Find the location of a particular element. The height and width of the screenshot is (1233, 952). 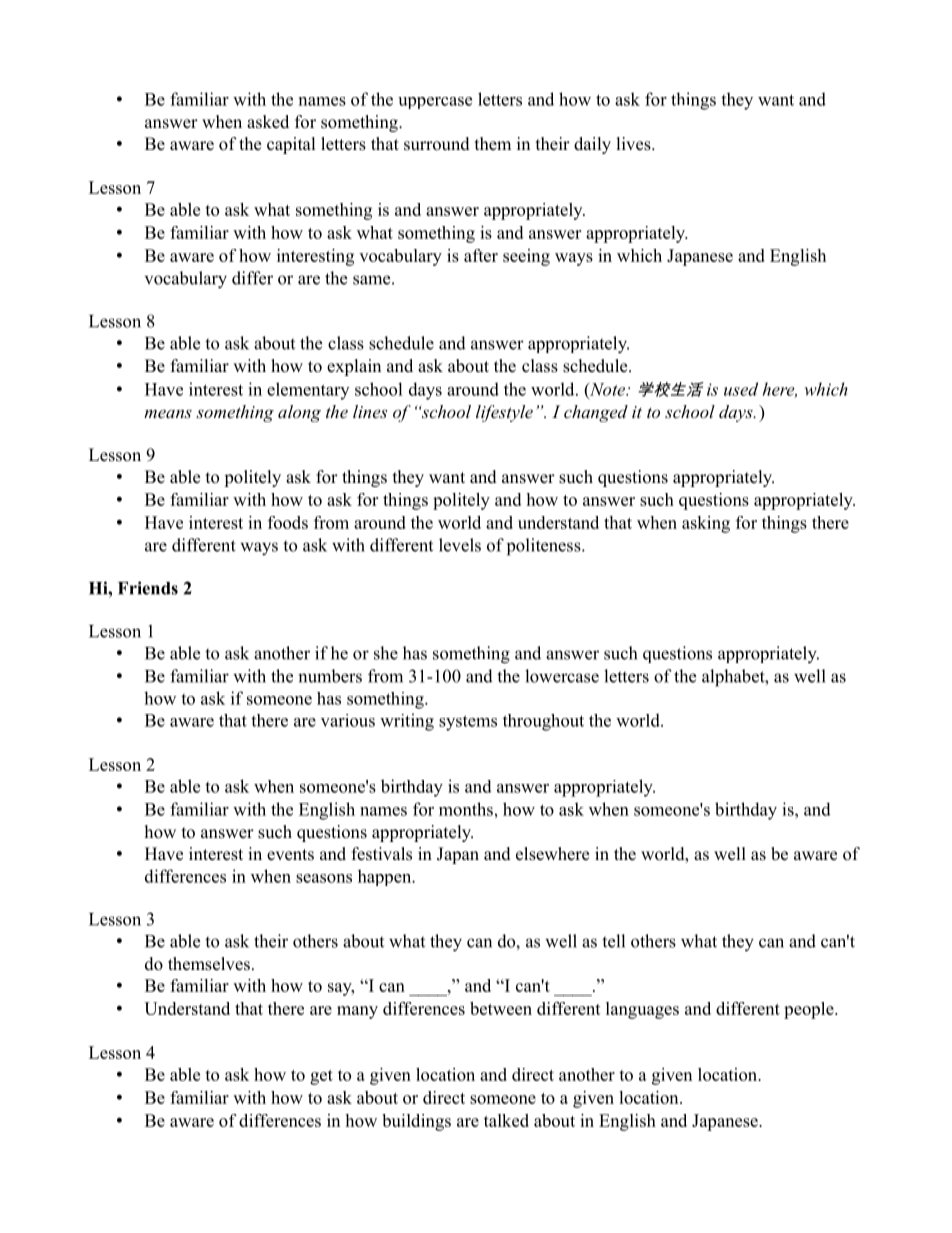

lowercase is located at coordinates (562, 676).
